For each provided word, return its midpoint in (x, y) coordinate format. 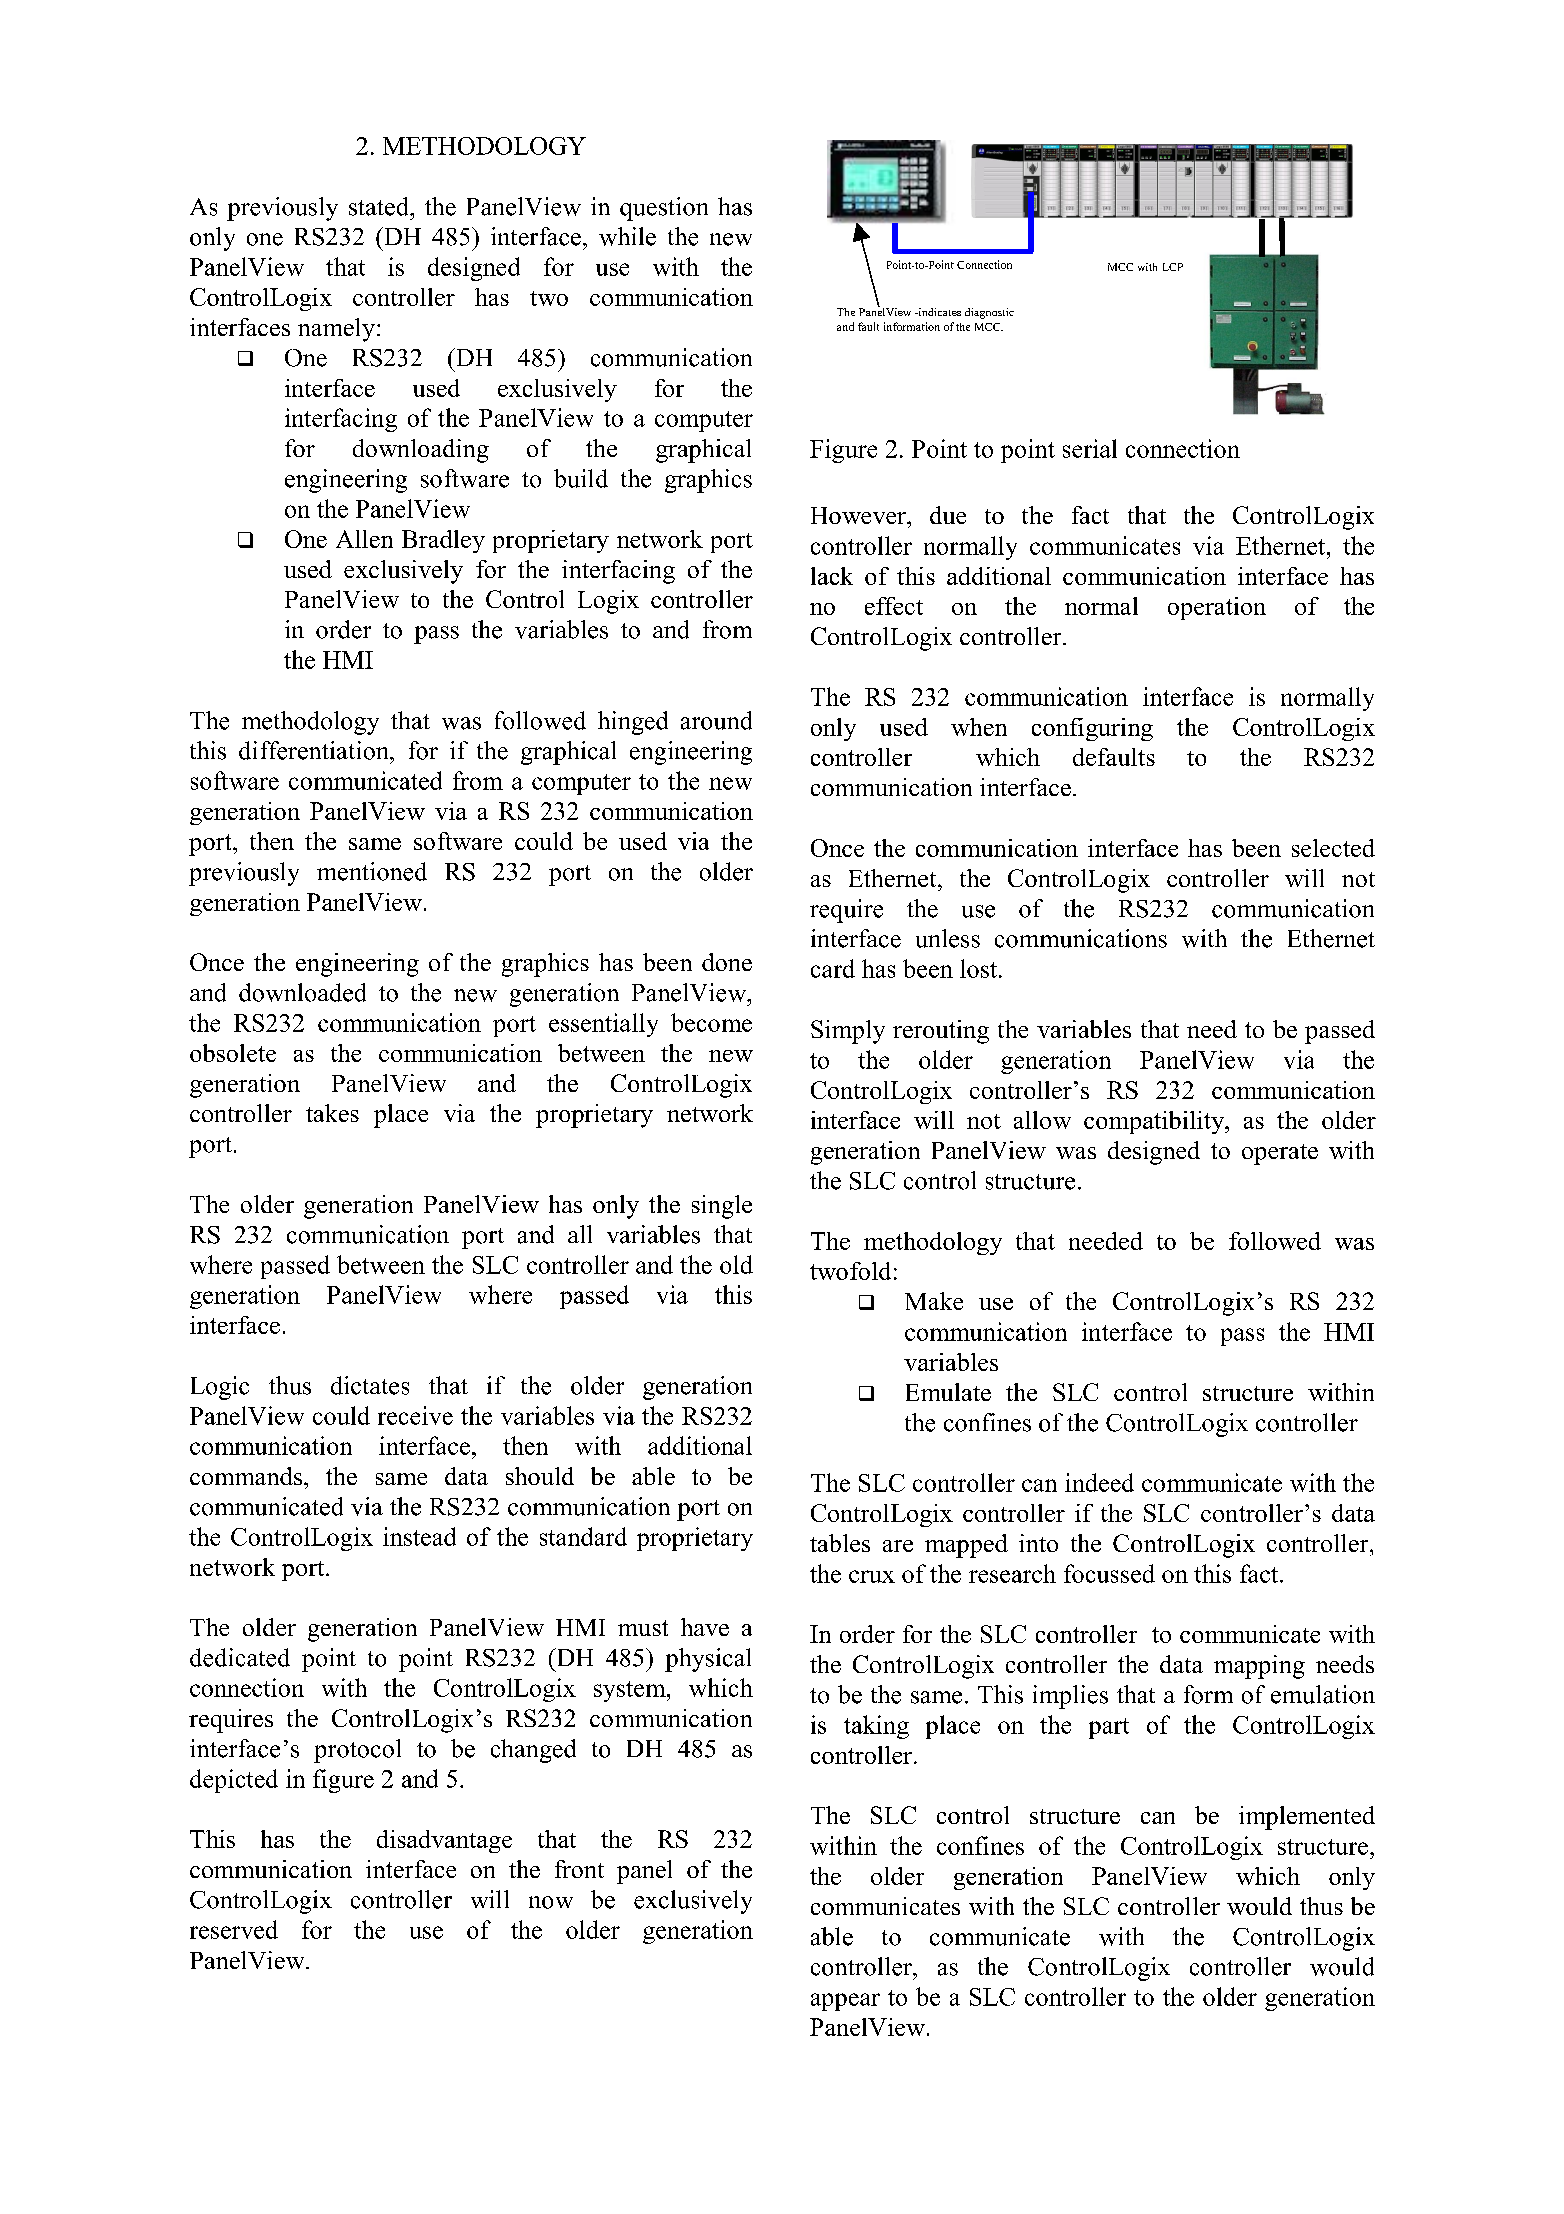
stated (380, 206)
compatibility (1155, 1122)
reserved (234, 1929)
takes (332, 1113)
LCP (1173, 267)
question (664, 209)
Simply (848, 1032)
